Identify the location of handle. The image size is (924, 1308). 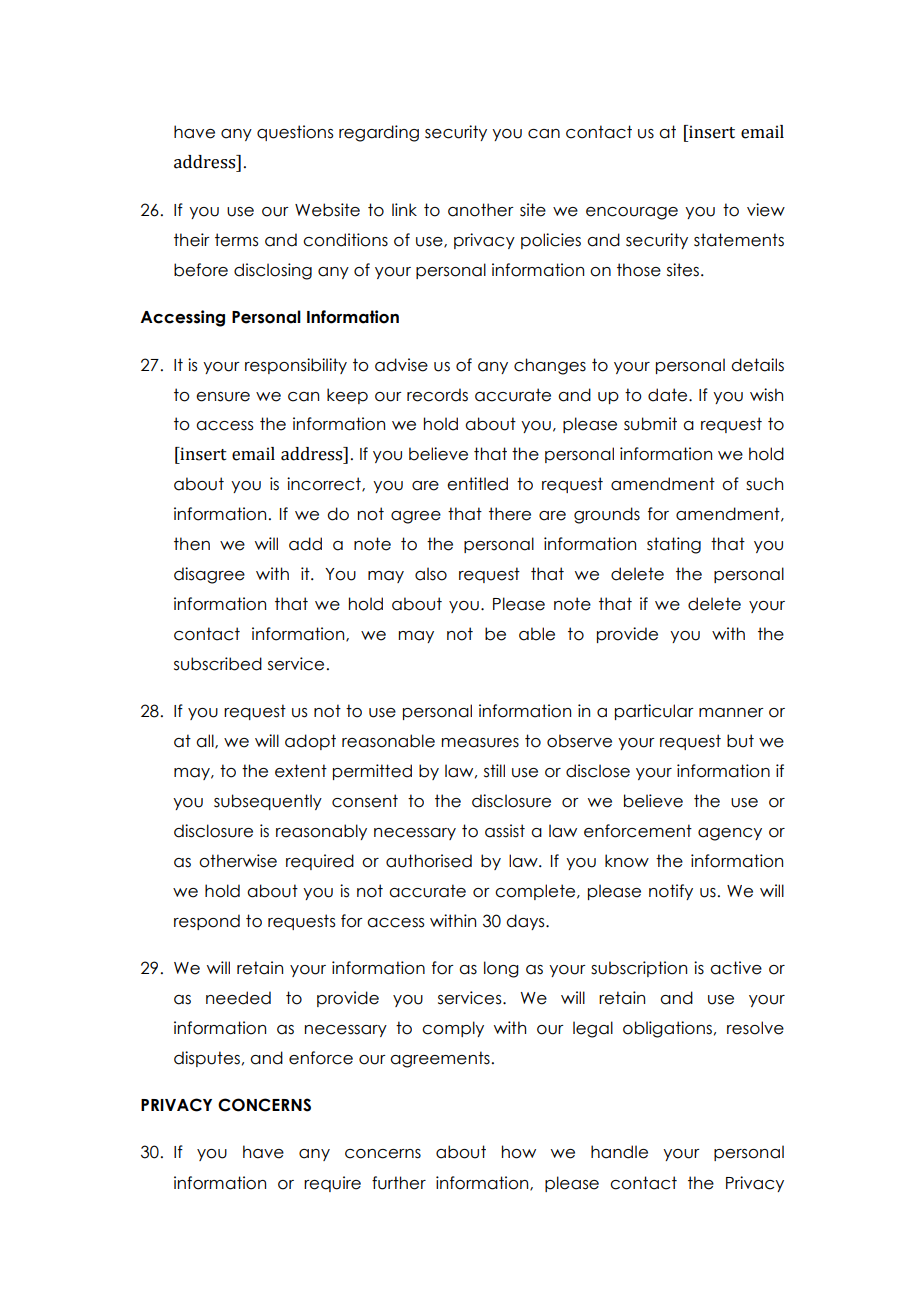
(619, 1152).
